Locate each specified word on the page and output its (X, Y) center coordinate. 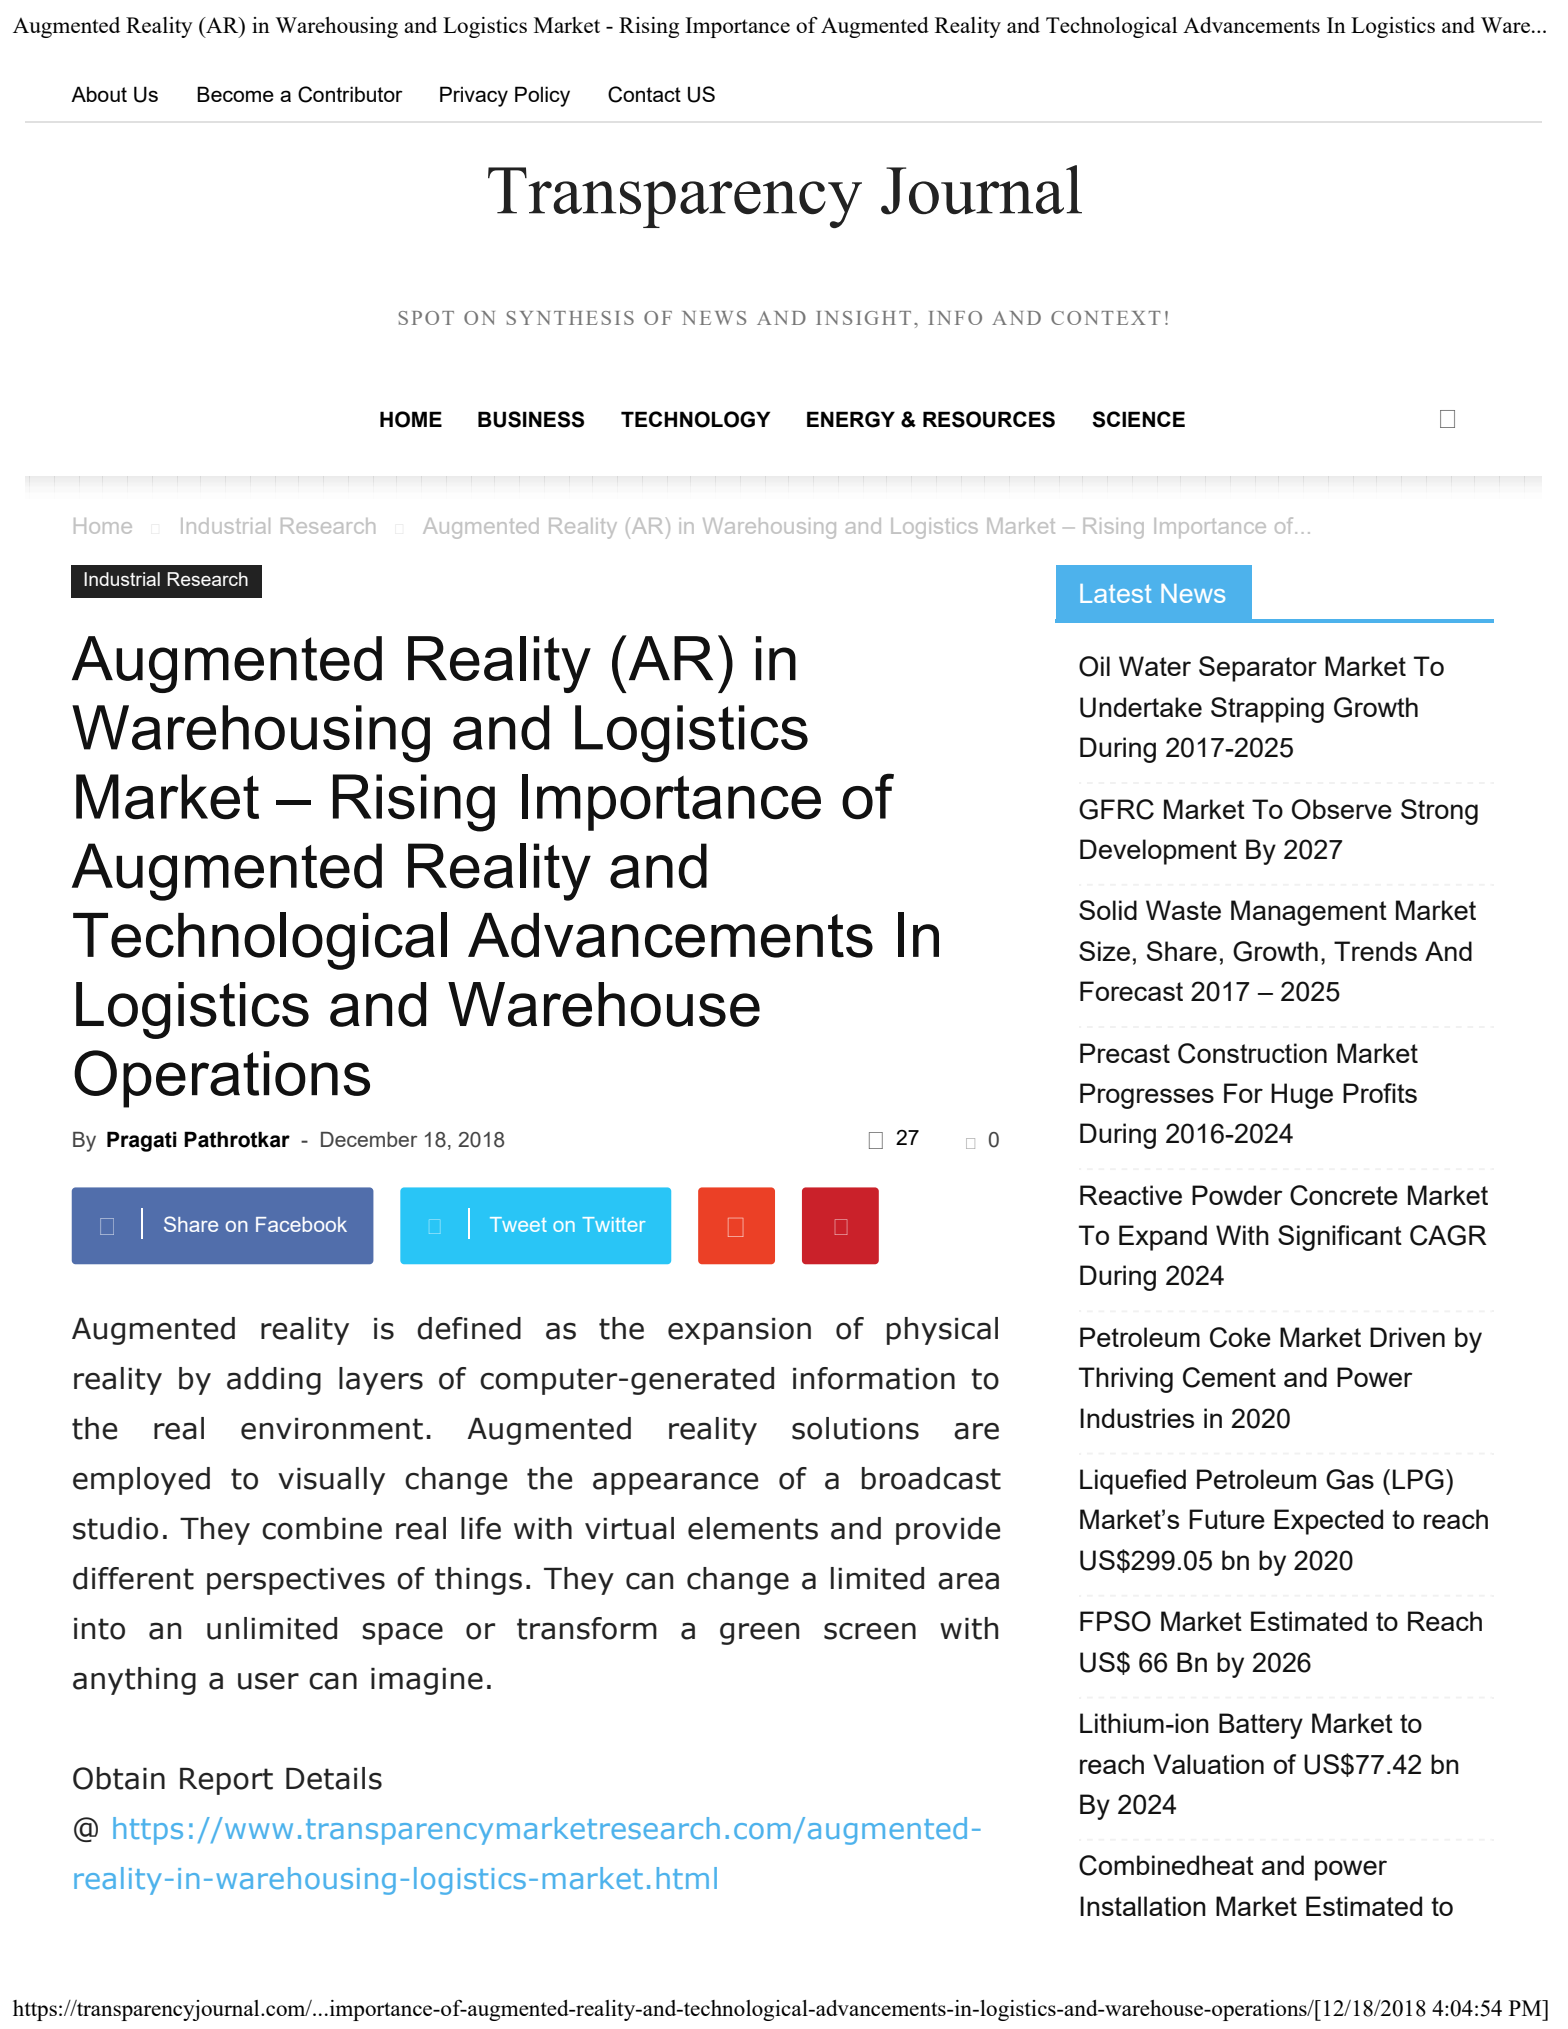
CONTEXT (1106, 318)
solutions (855, 1428)
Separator (1258, 669)
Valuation (1208, 1764)
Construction (1252, 1053)
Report (226, 1781)
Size (1104, 951)
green (759, 1633)
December (369, 1139)
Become (235, 94)
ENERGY (851, 419)
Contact (644, 94)
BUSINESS (531, 419)
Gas (1350, 1479)
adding (274, 1381)
